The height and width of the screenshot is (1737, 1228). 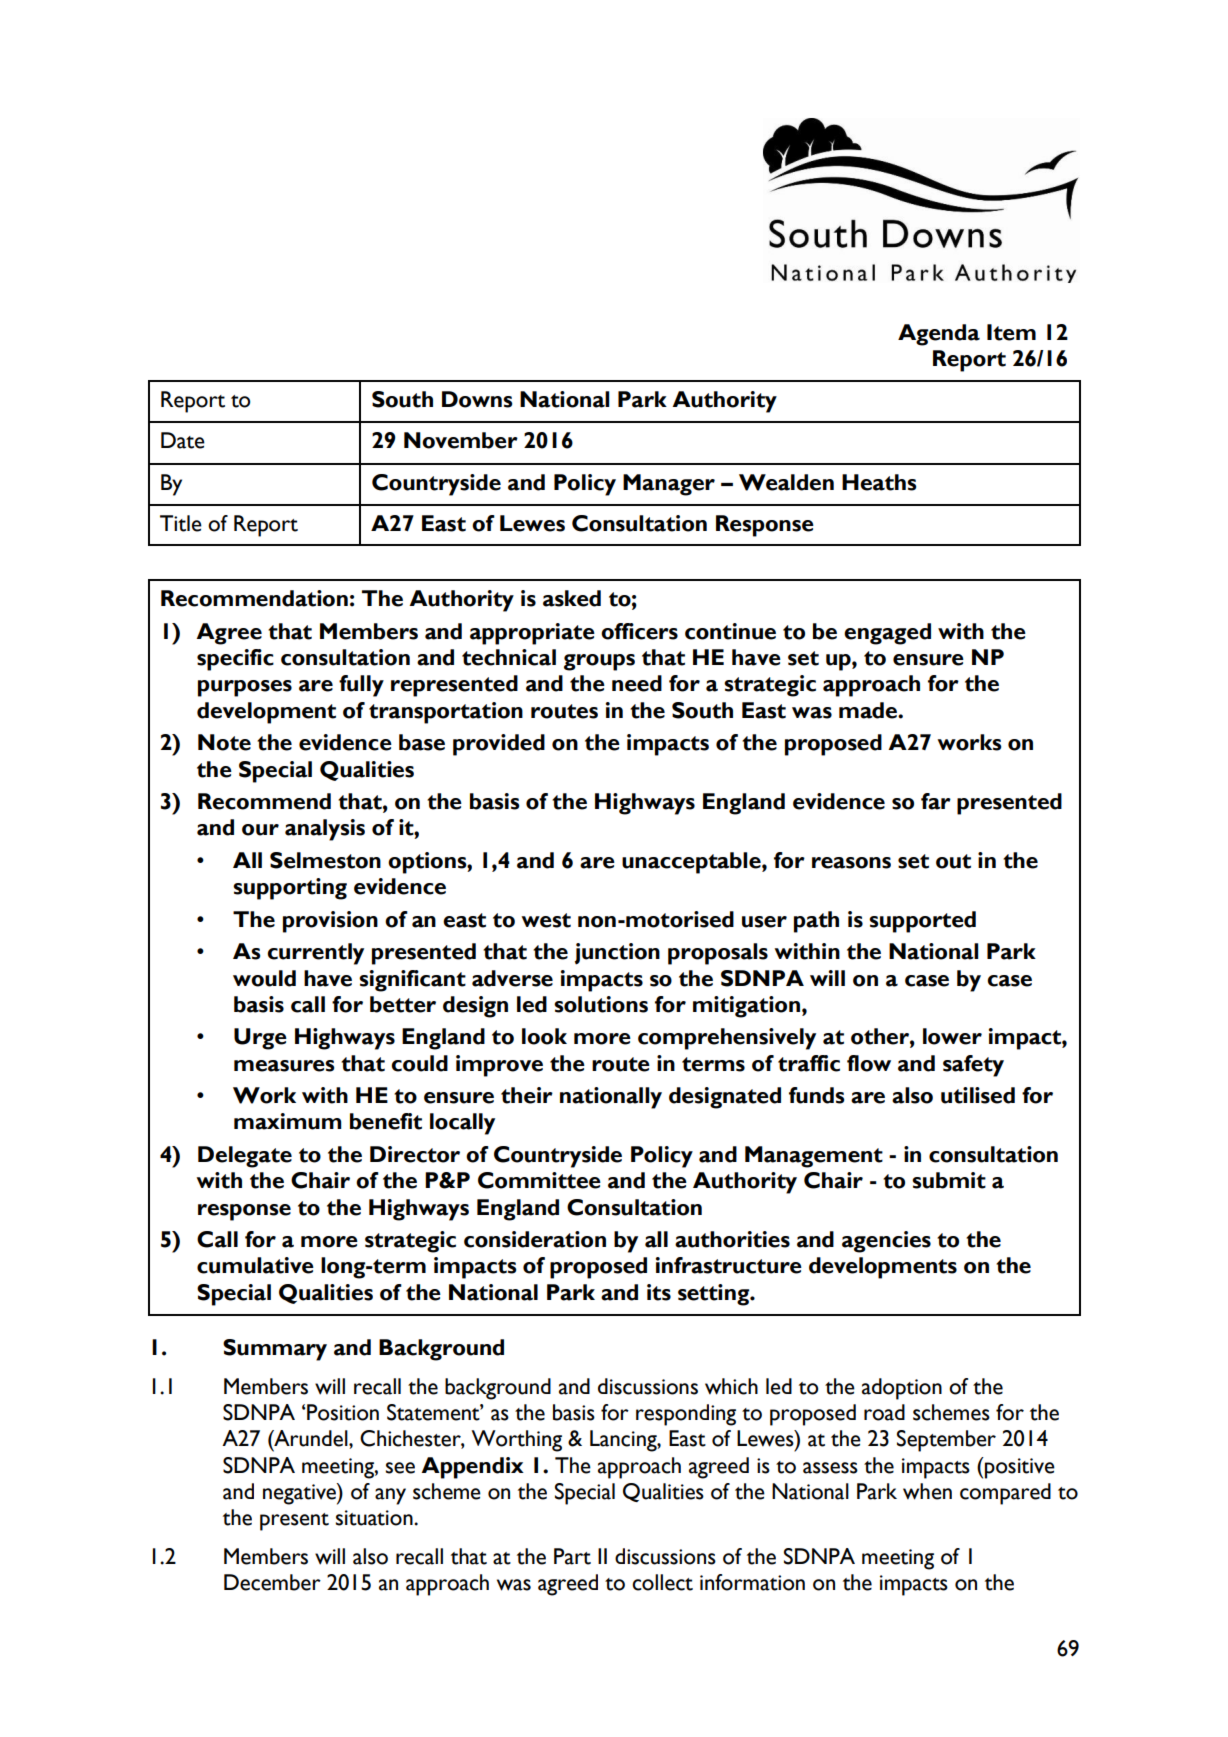 What do you see at coordinates (599, 662) in the screenshot?
I see `groups` at bounding box center [599, 662].
